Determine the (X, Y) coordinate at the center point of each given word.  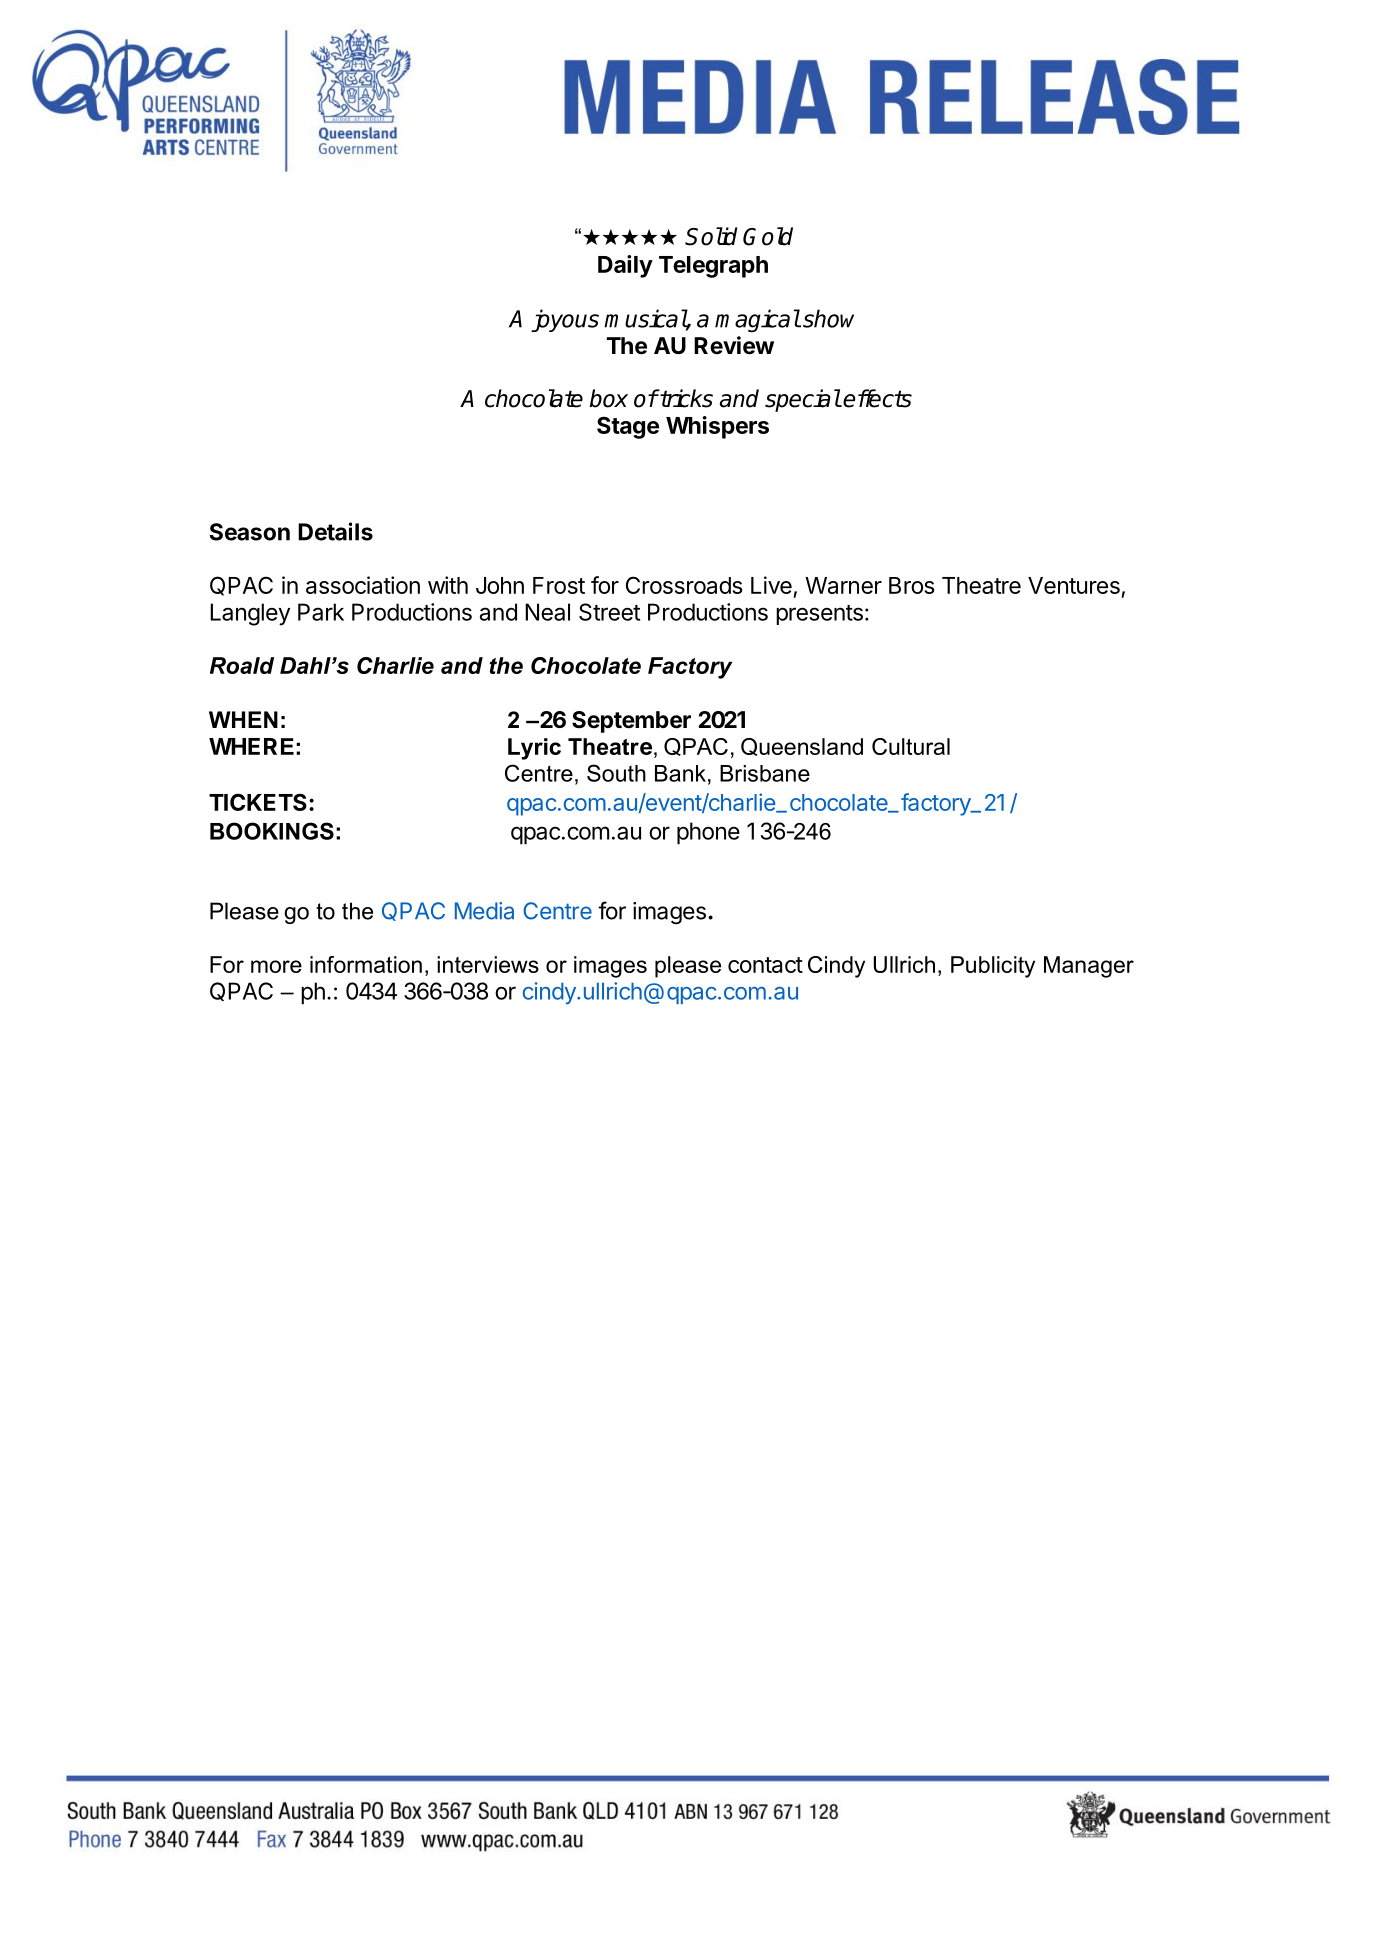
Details (335, 531)
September (631, 722)
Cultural (911, 746)
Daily (625, 266)
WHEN (243, 719)
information (366, 964)
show (828, 318)
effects (877, 398)
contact (765, 965)
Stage (628, 427)
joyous (565, 320)
